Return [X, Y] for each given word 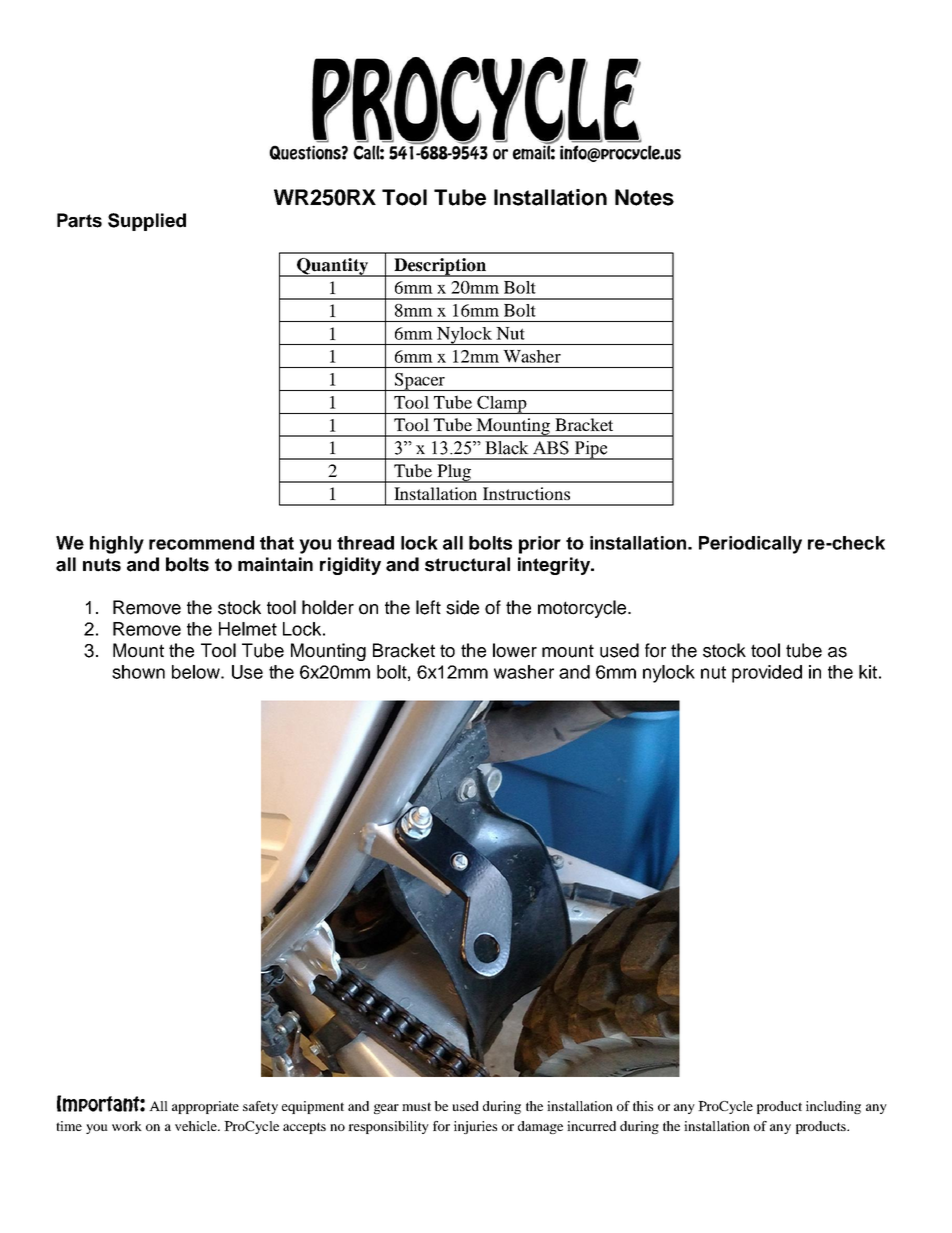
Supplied [147, 222]
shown [138, 672]
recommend [201, 543]
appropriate [205, 1107]
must [416, 1106]
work [127, 1126]
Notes [644, 197]
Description [440, 267]
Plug [454, 473]
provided [767, 674]
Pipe [591, 450]
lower [515, 650]
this [643, 1106]
